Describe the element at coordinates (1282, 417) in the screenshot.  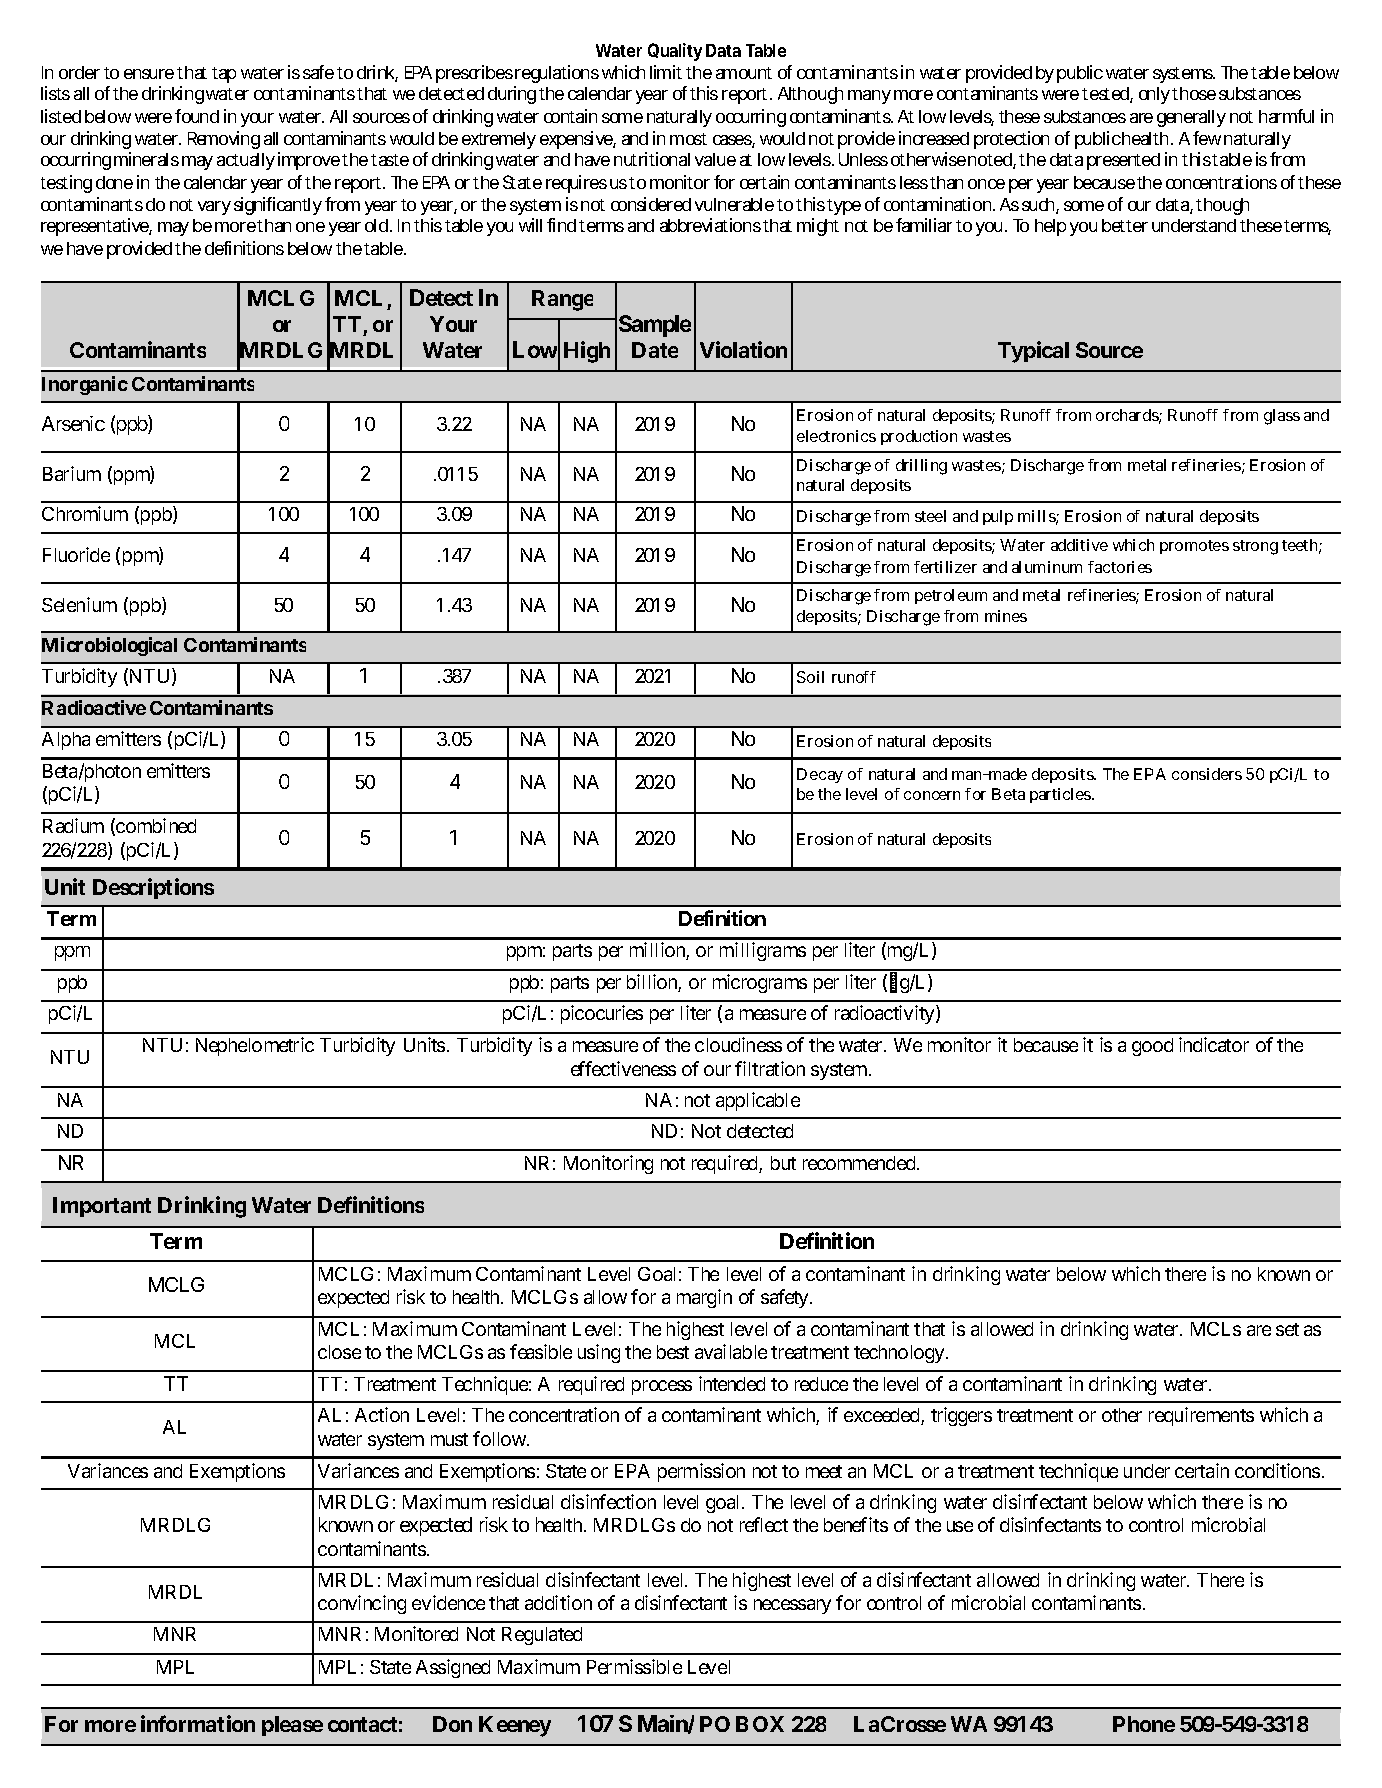
I see `glass` at that location.
